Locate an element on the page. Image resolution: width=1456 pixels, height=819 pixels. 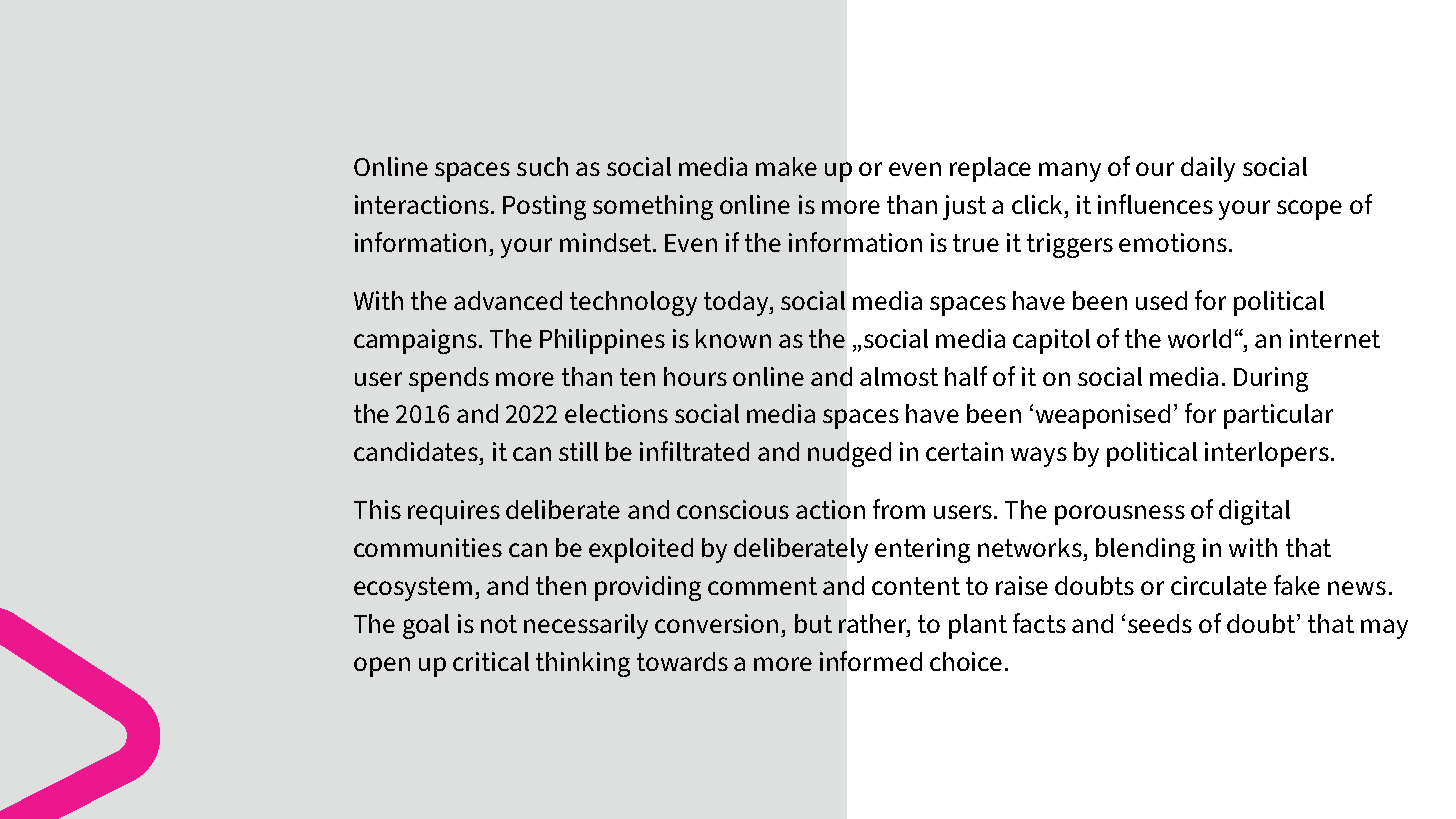
make is located at coordinates (786, 166).
